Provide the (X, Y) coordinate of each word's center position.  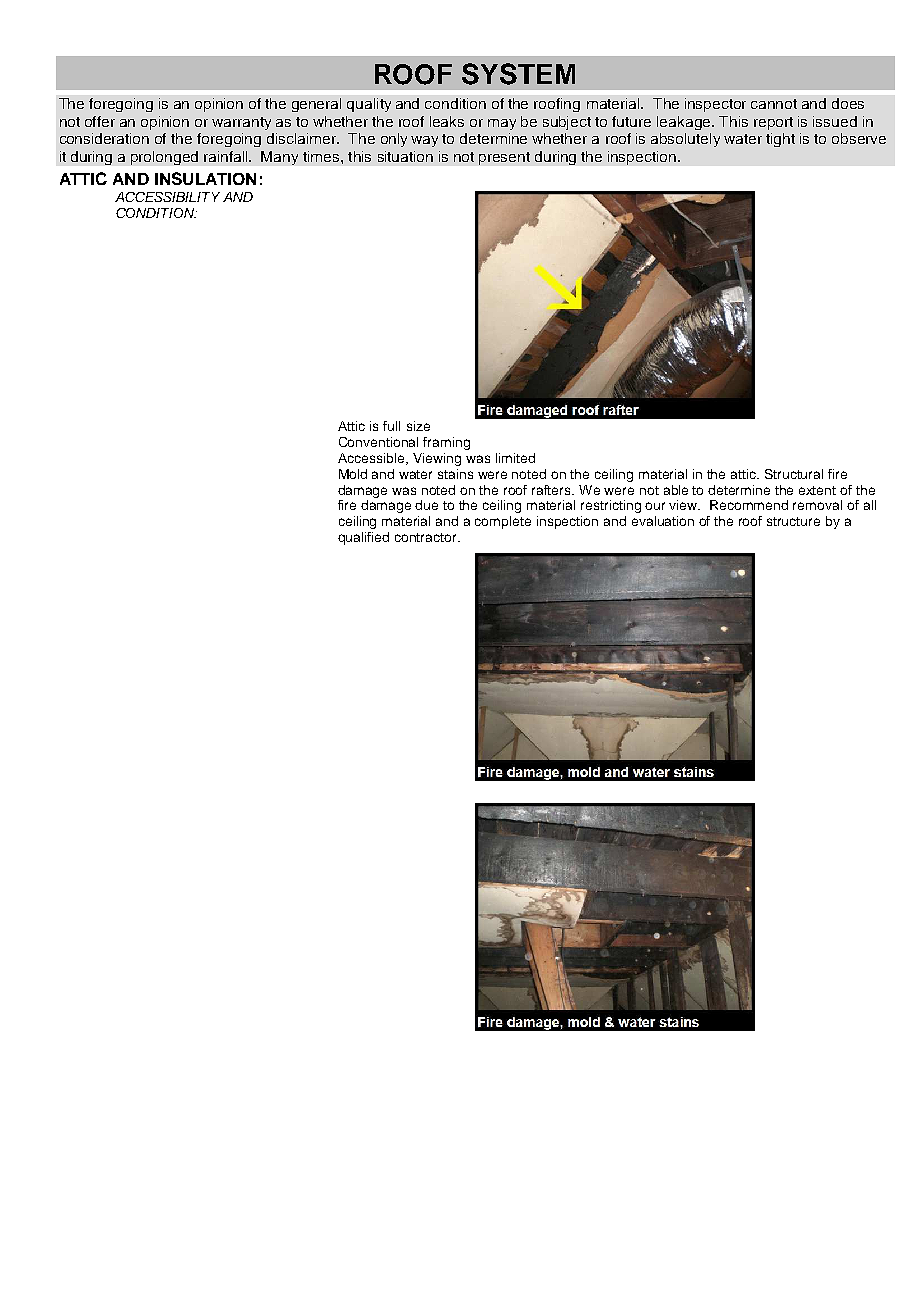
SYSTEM (518, 74)
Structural (794, 474)
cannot (774, 104)
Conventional (378, 442)
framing (446, 443)
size (418, 426)
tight (780, 140)
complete (503, 522)
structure (793, 521)
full (391, 426)
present (504, 158)
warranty (241, 123)
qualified (363, 538)
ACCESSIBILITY (167, 197)
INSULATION (205, 178)
